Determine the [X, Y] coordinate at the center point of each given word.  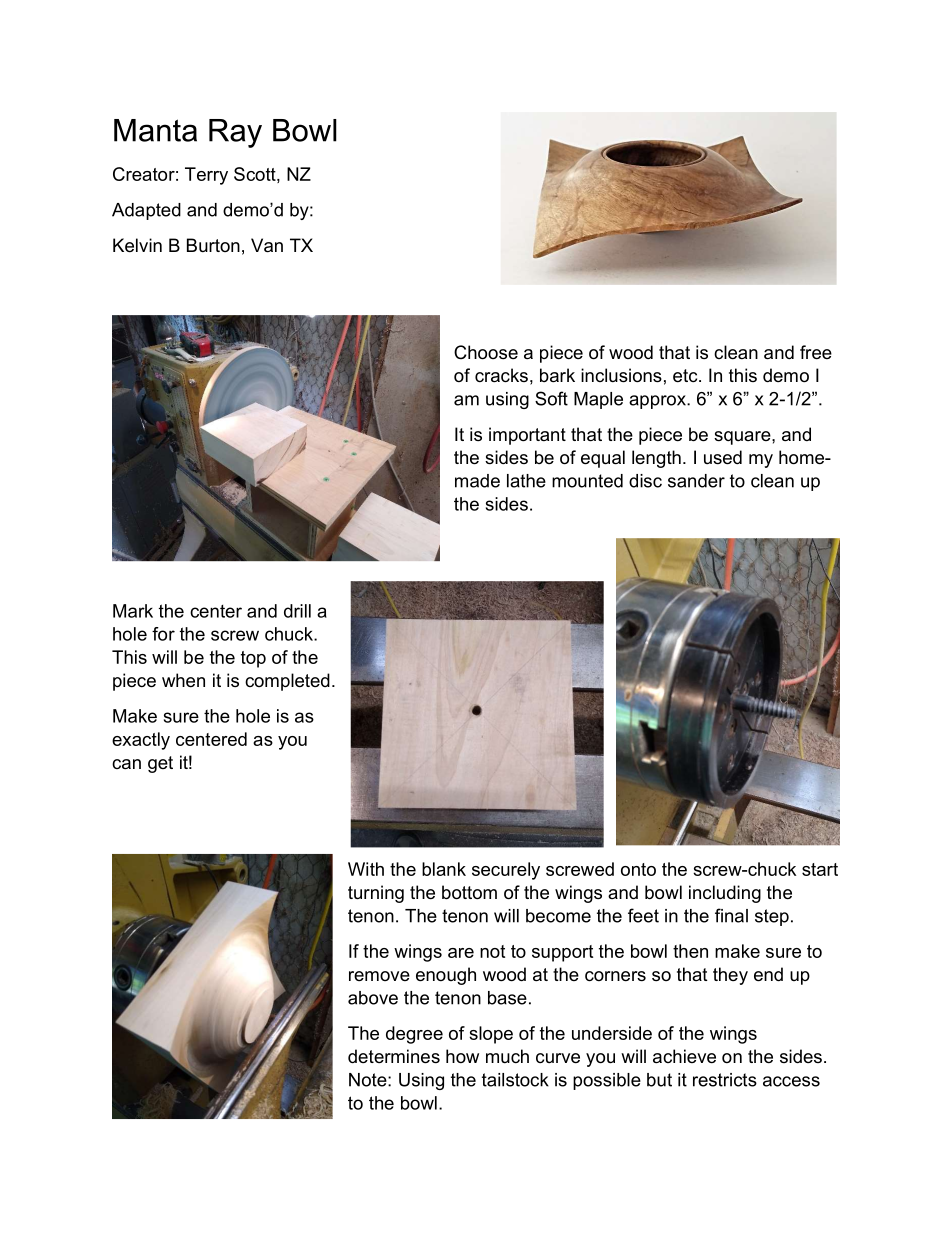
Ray [235, 133]
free [816, 352]
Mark [133, 611]
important [527, 436]
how [462, 1056]
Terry [206, 176]
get [160, 764]
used [723, 457]
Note [369, 1080]
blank [444, 869]
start [820, 869]
